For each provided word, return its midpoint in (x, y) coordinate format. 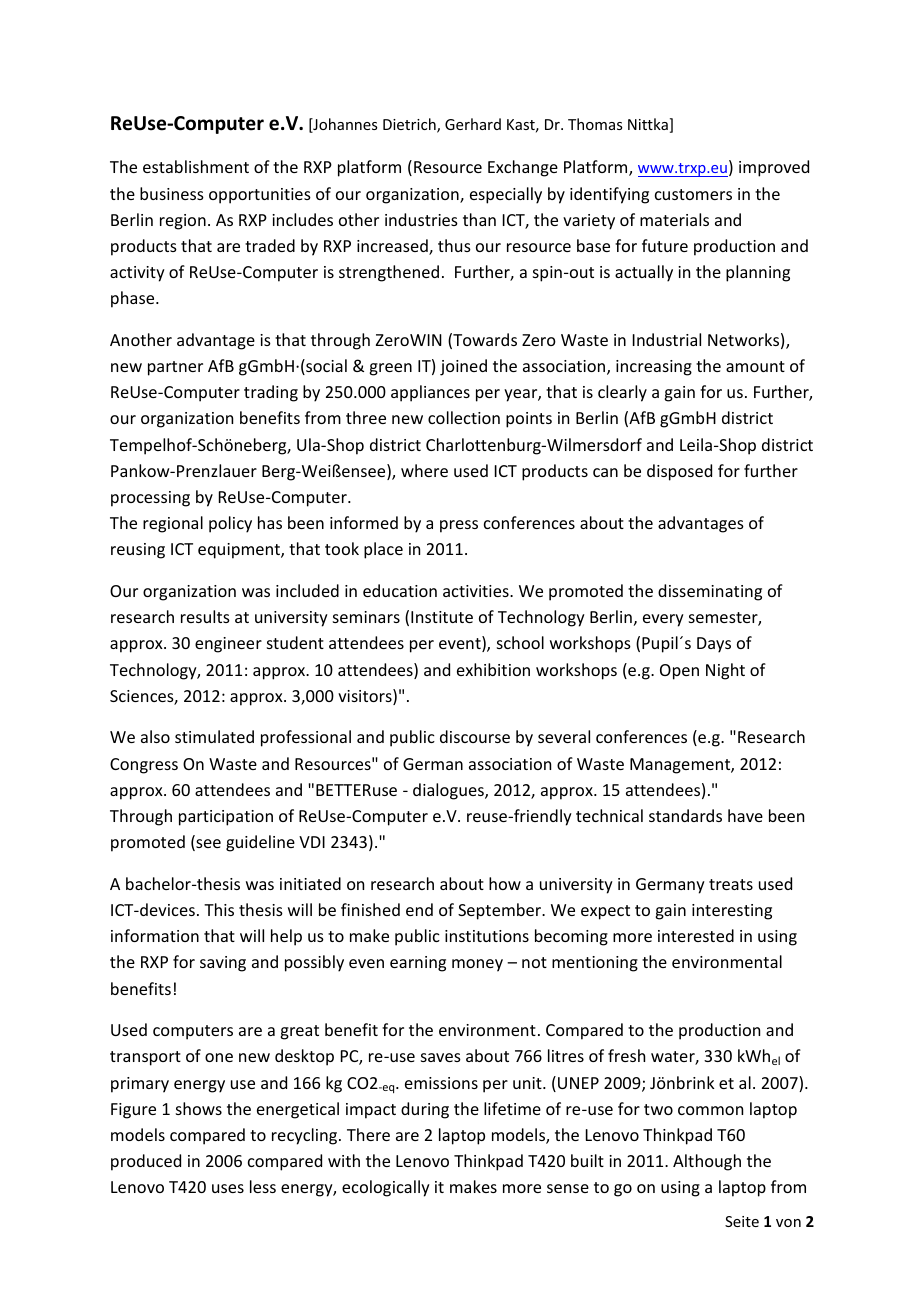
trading (271, 393)
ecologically (386, 1188)
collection (464, 417)
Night (725, 671)
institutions (487, 936)
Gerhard (473, 124)
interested (696, 935)
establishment (196, 166)
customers (693, 194)
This (219, 909)
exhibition (493, 669)
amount (755, 366)
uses (228, 1188)
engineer (228, 645)
